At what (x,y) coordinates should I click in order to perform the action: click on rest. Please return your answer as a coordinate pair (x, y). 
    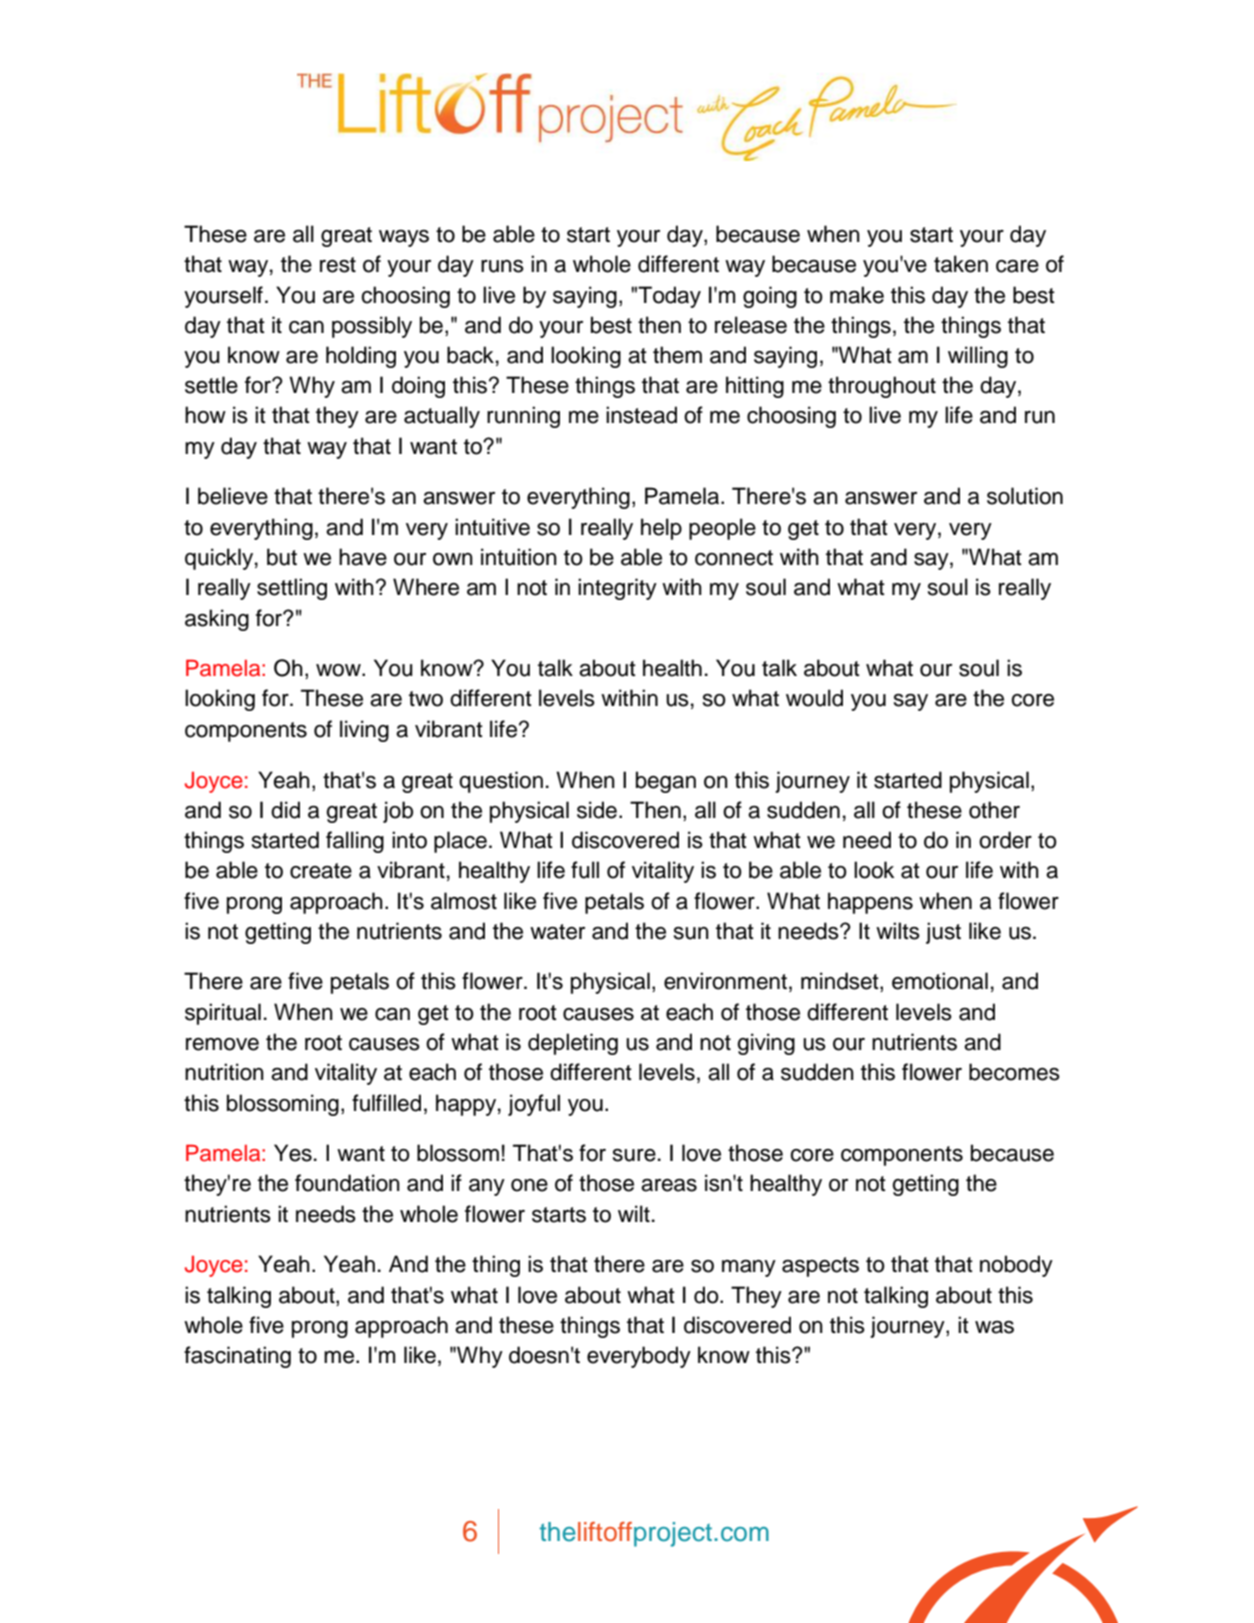
    Looking at the image, I should click on (338, 265).
